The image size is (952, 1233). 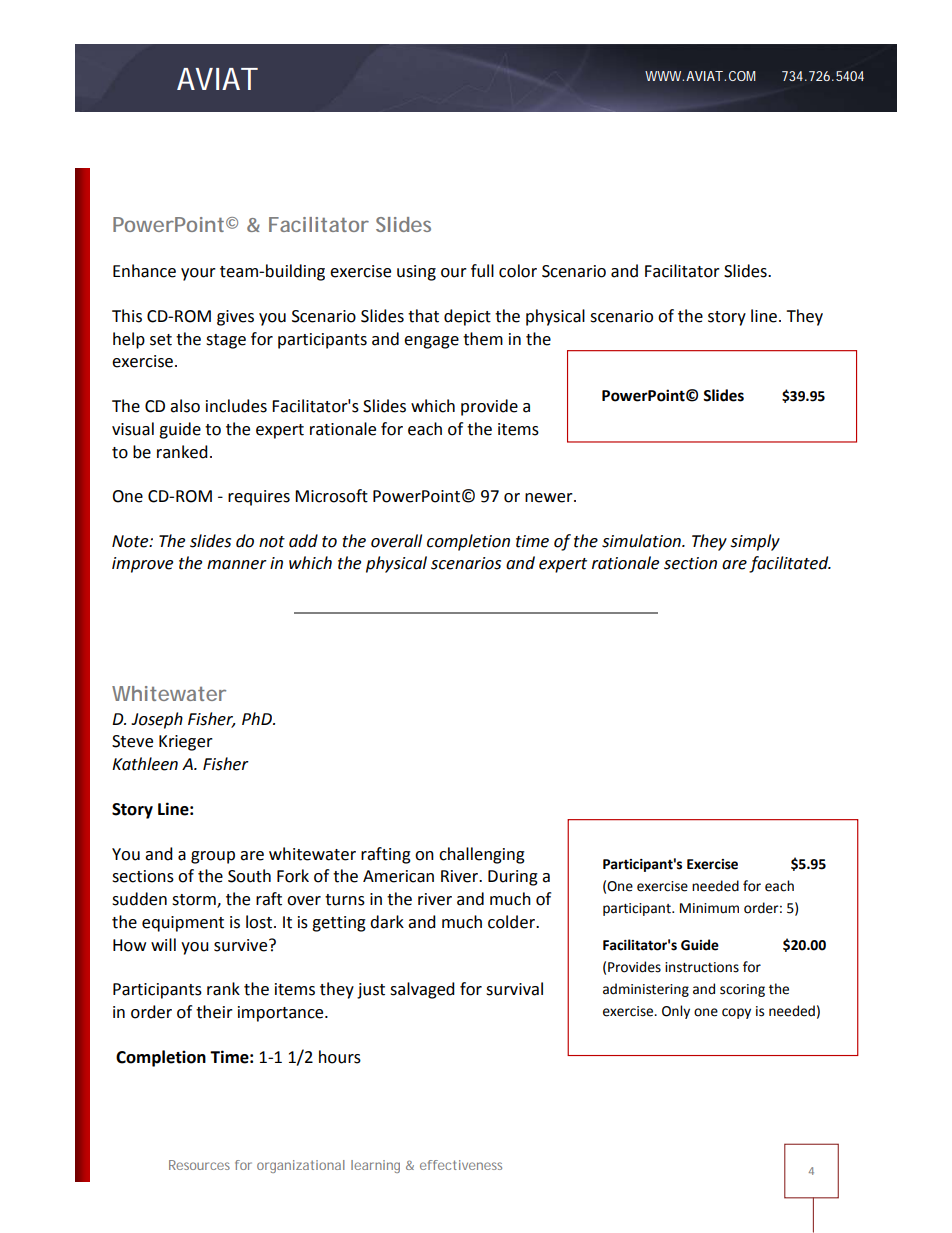 I want to click on effectiveness, so click(x=461, y=1165).
